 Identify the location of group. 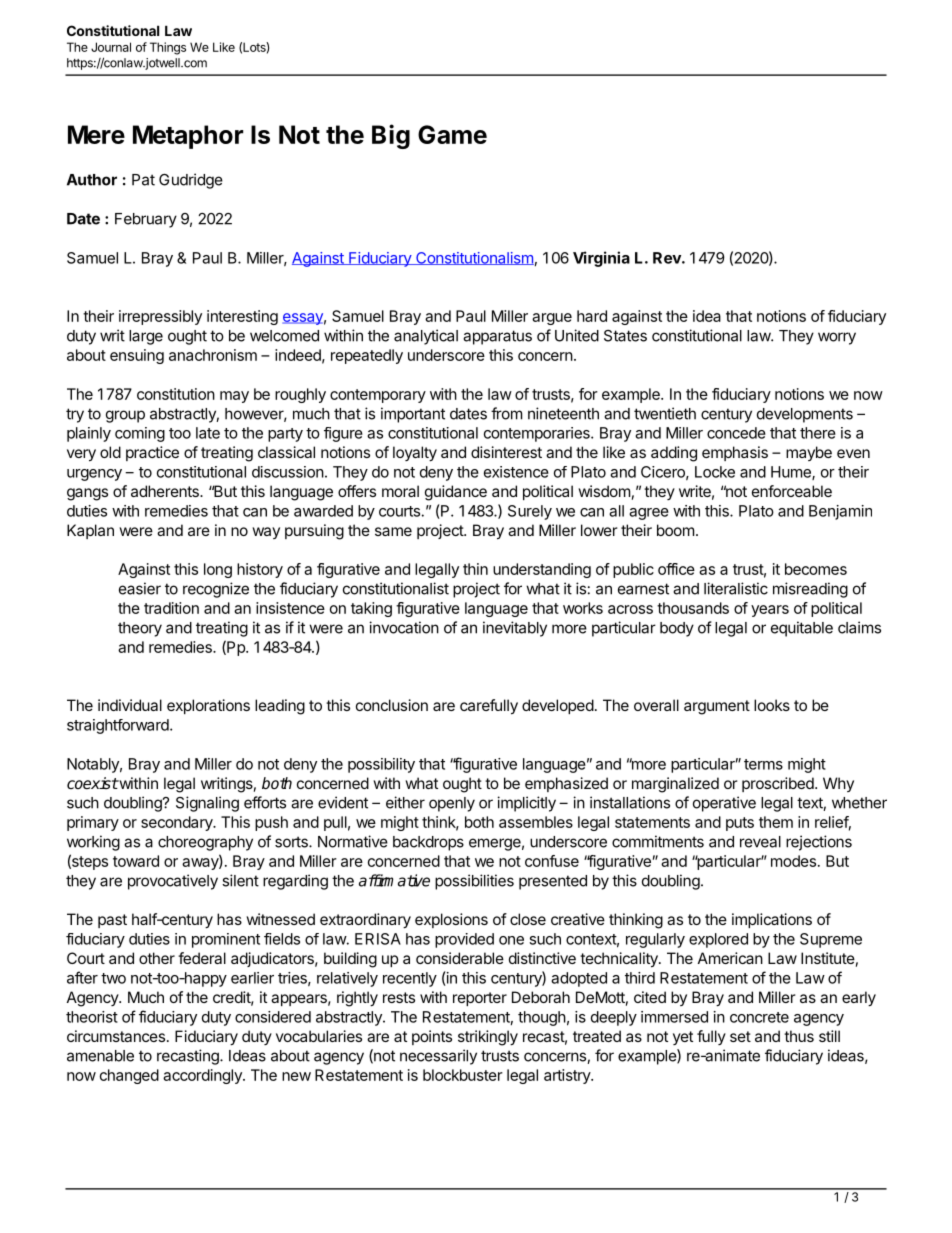
(125, 416).
